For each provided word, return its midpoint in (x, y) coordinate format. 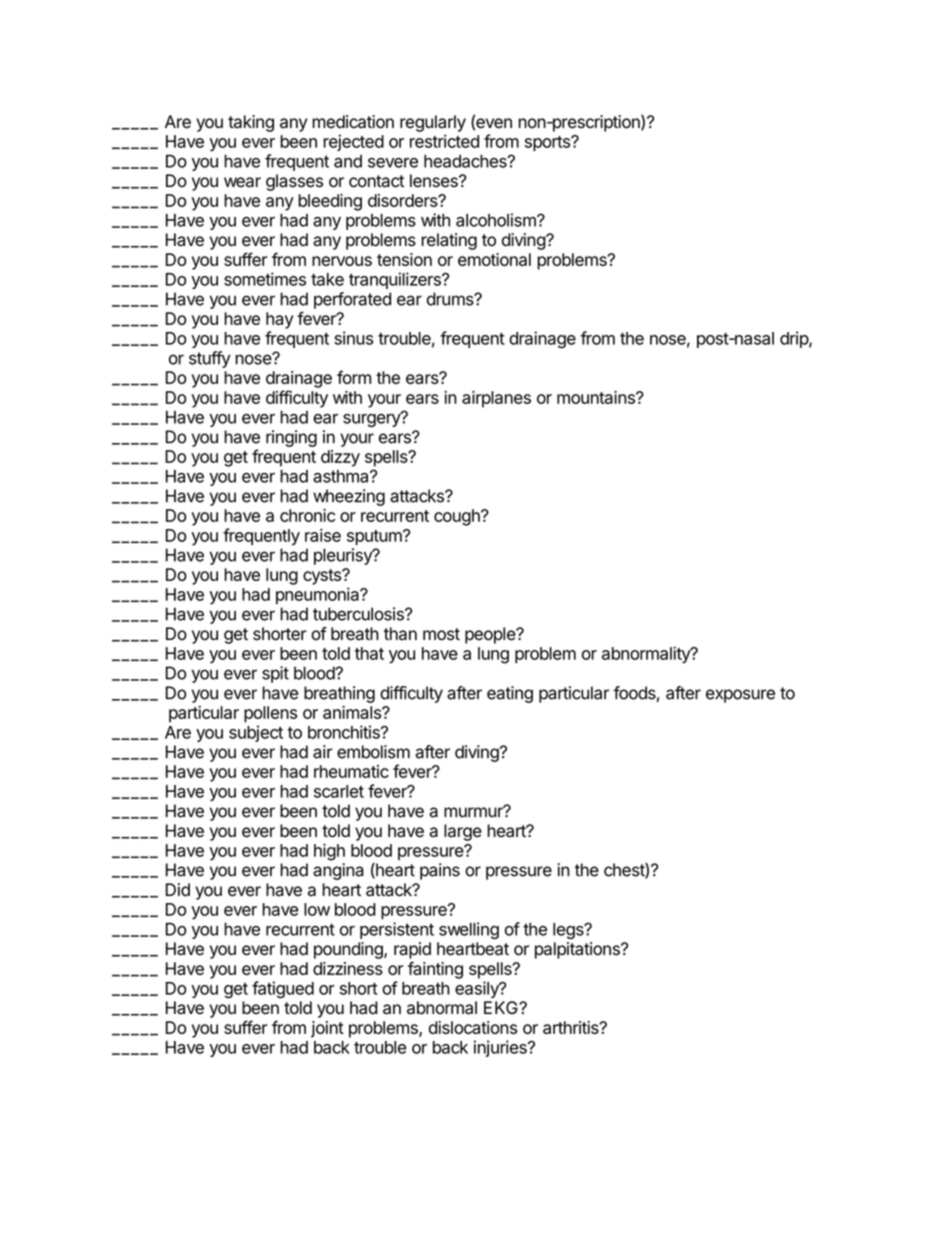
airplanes (496, 399)
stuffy (210, 359)
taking (251, 123)
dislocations (473, 1027)
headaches (466, 161)
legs (569, 931)
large (463, 832)
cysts (323, 577)
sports (548, 143)
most (441, 634)
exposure (740, 696)
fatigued (283, 990)
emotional (494, 259)
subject (256, 733)
